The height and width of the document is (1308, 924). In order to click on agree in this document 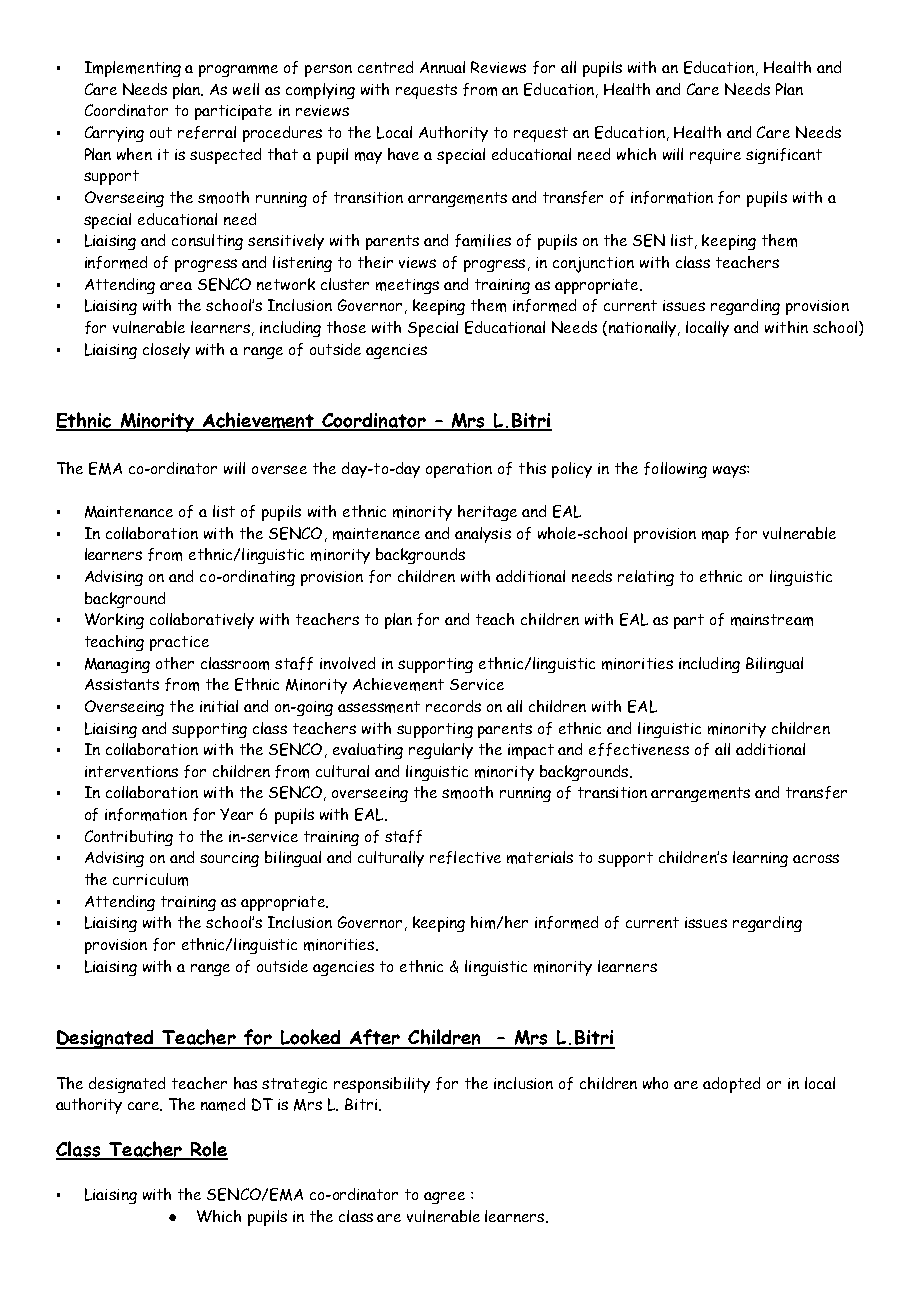, I will do `click(444, 1198)`.
